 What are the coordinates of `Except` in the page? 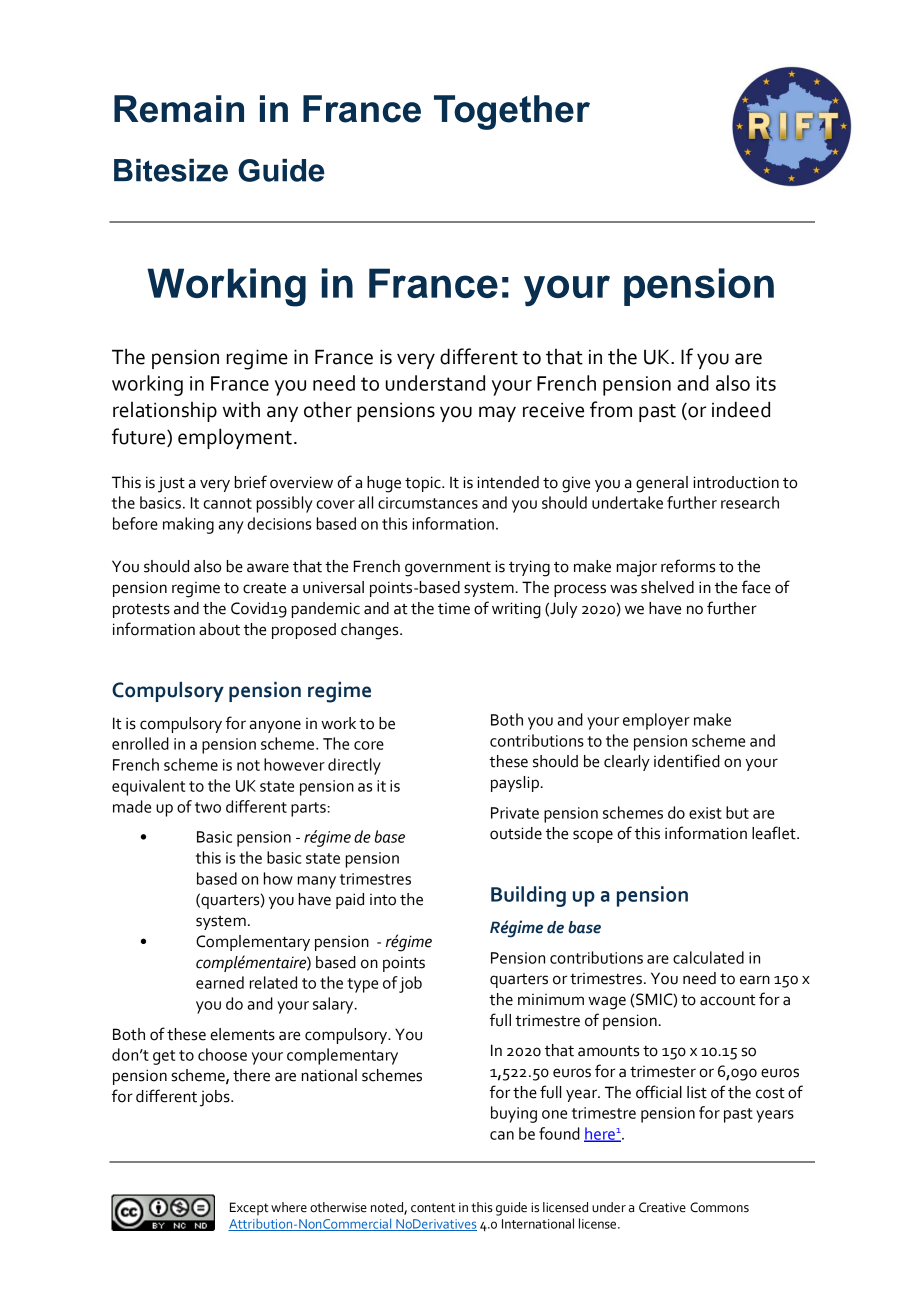 It's located at (249, 1209).
